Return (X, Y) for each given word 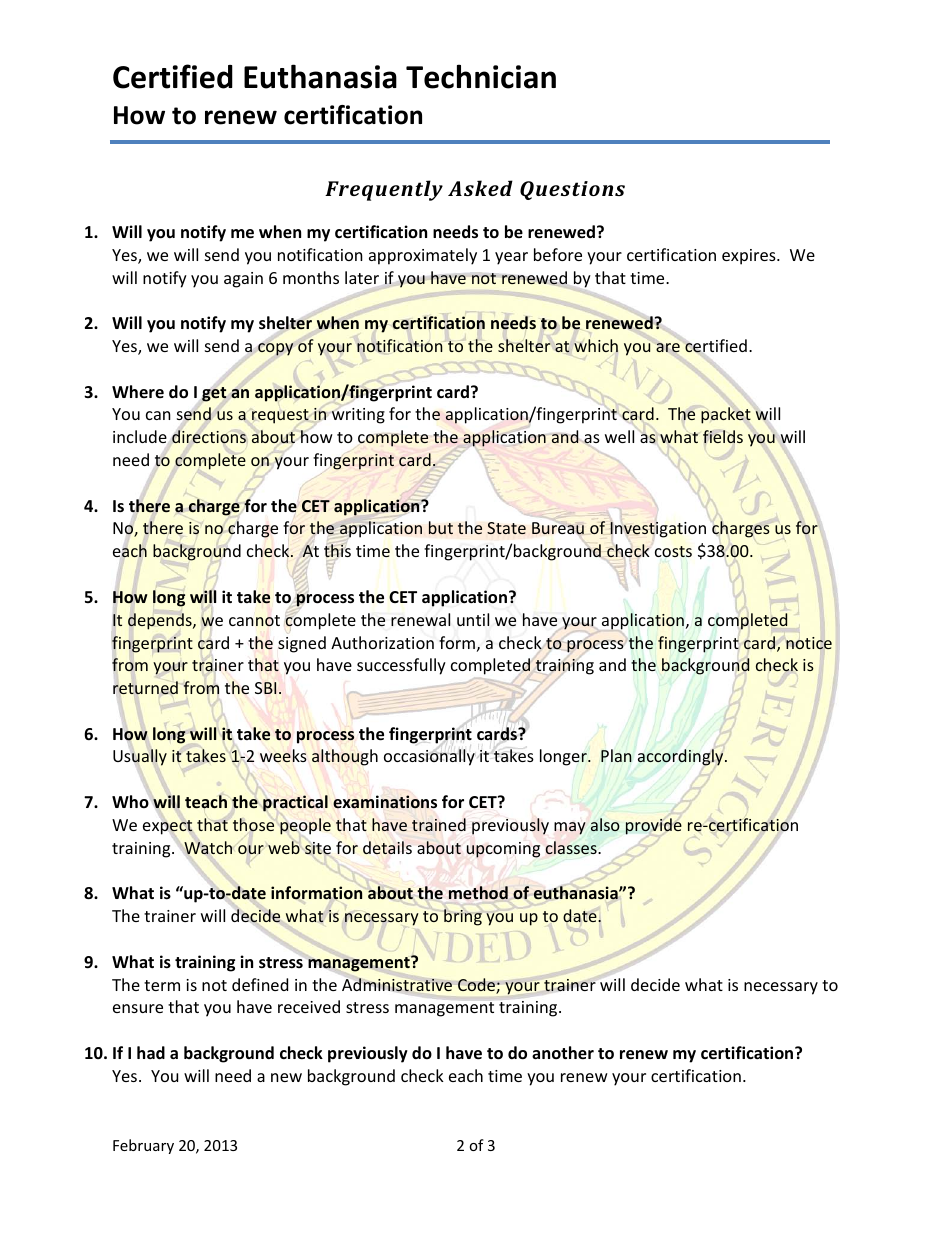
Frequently (384, 190)
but (441, 528)
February (143, 1146)
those (253, 825)
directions (209, 437)
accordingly (682, 757)
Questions (572, 190)
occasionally (429, 757)
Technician (481, 76)
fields (723, 436)
